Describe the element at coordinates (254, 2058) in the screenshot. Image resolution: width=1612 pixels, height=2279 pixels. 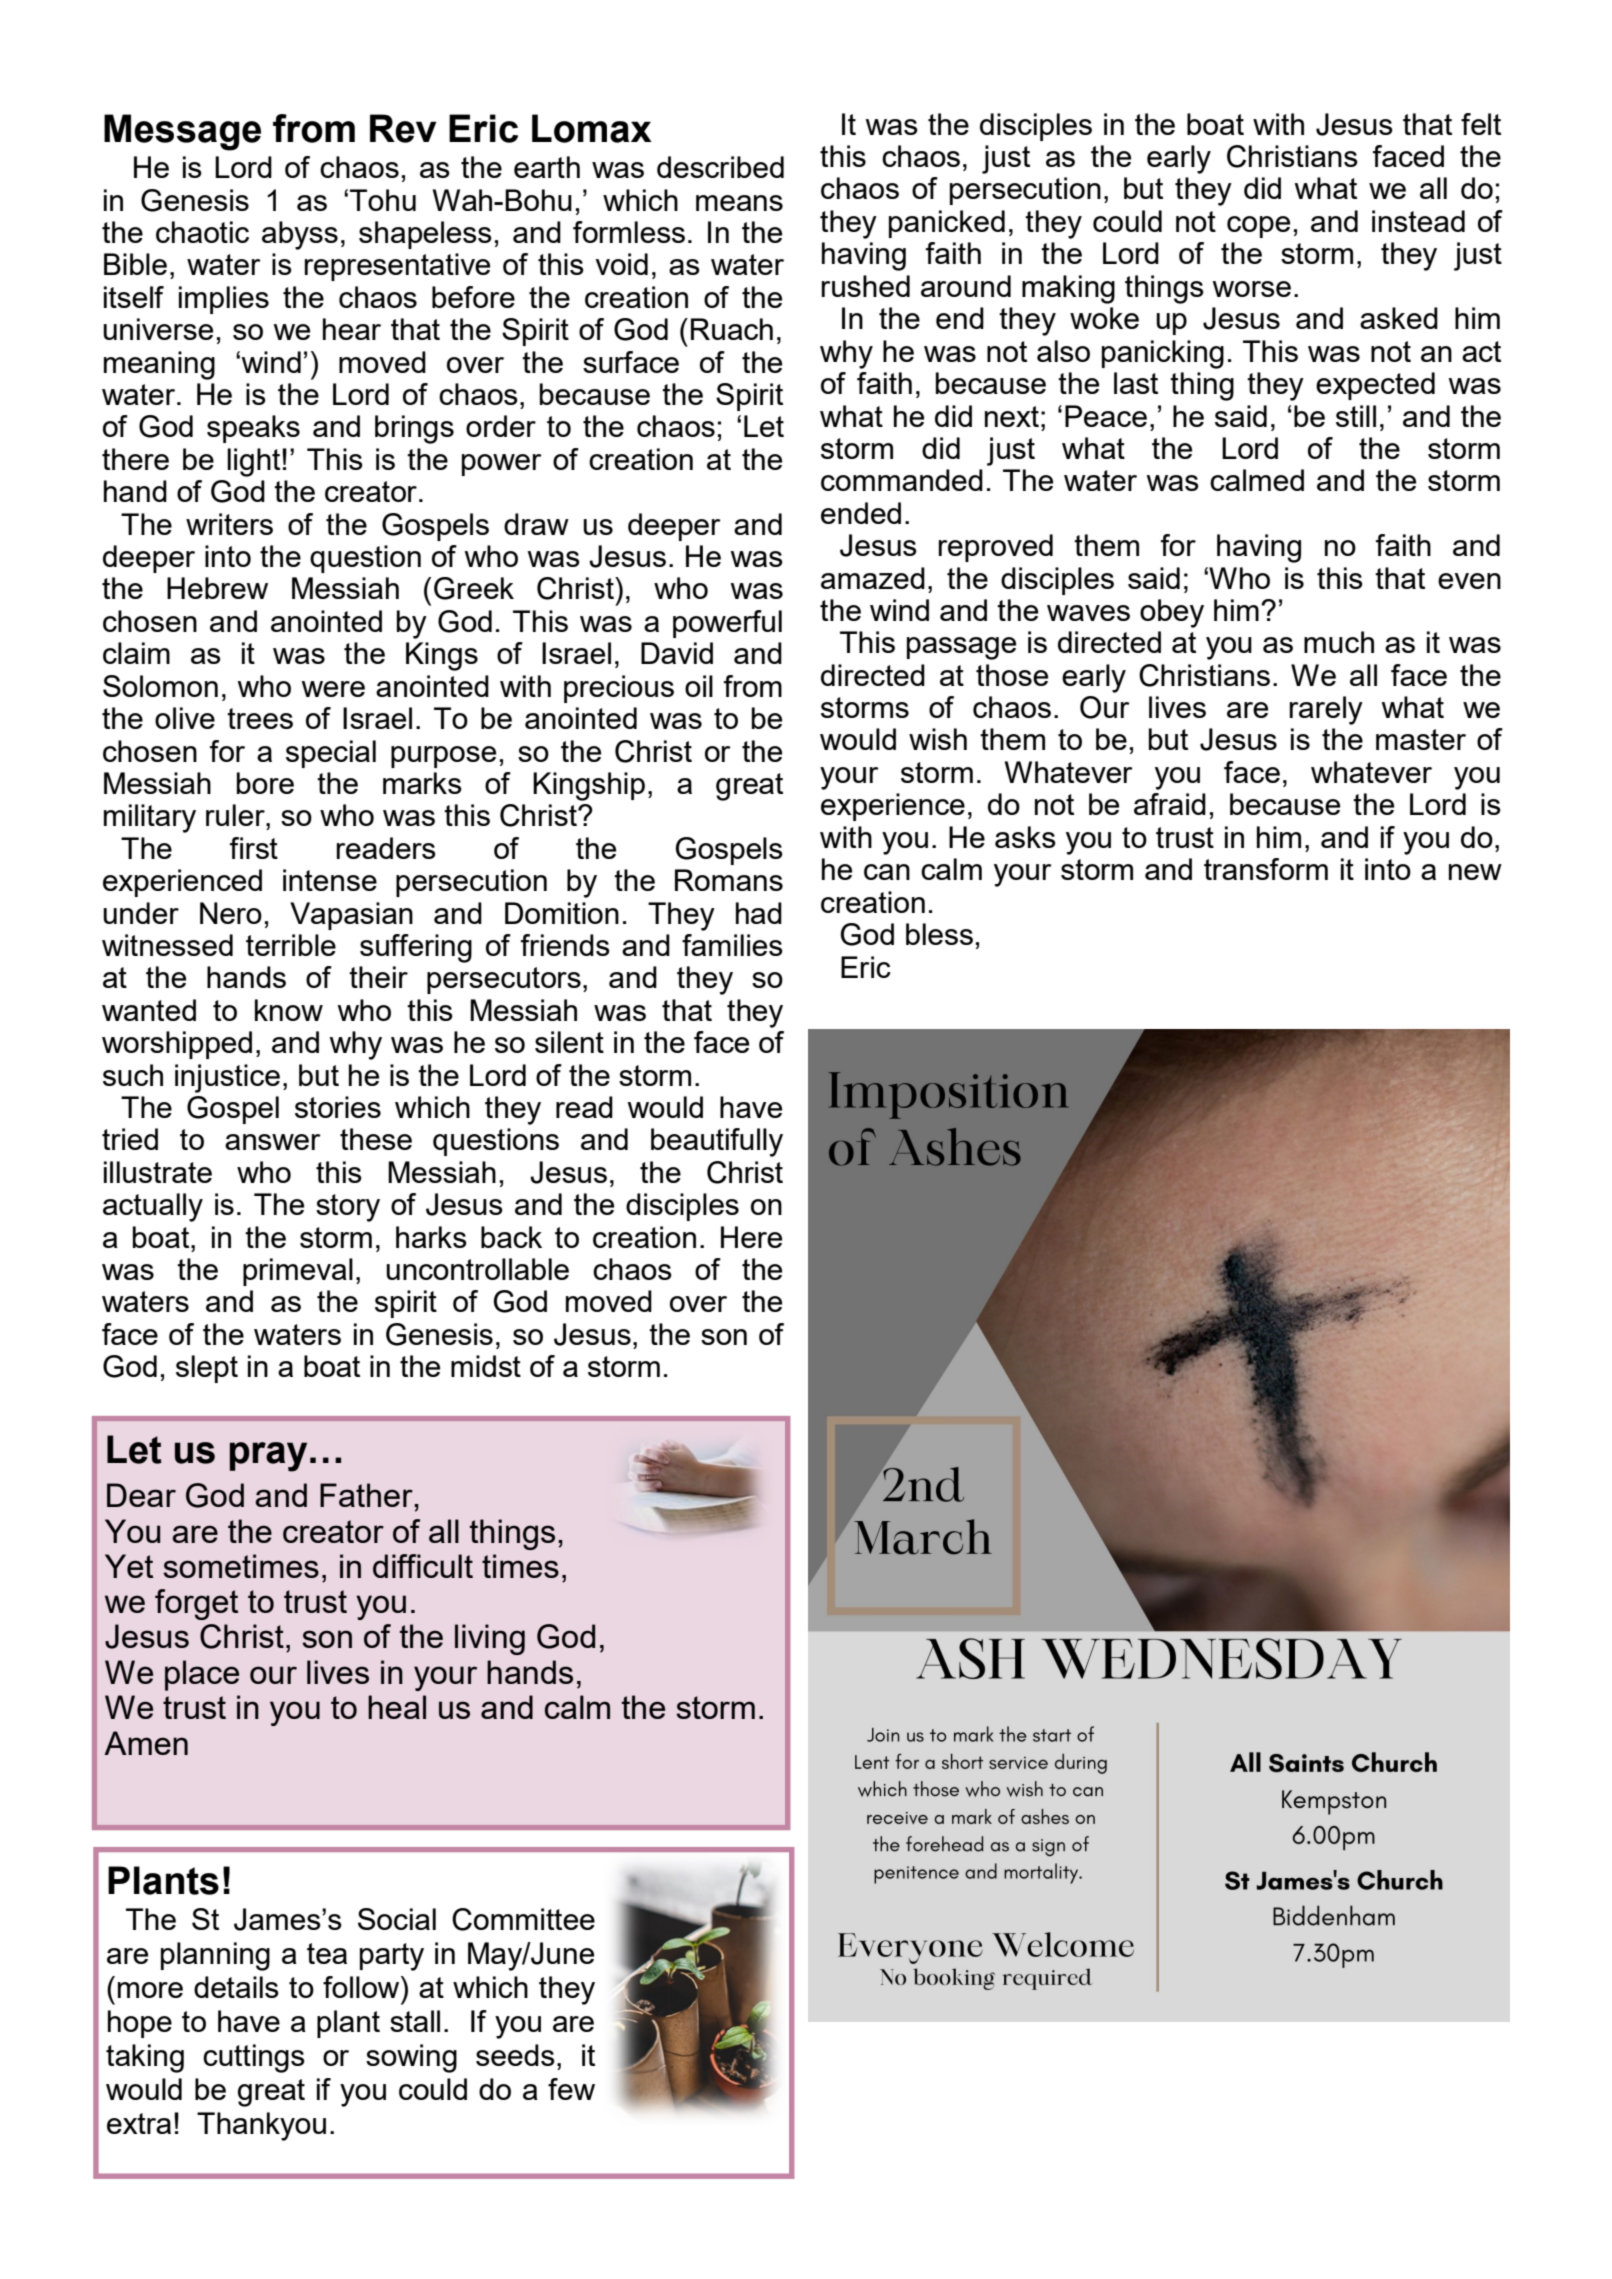
I see `cuttings` at that location.
